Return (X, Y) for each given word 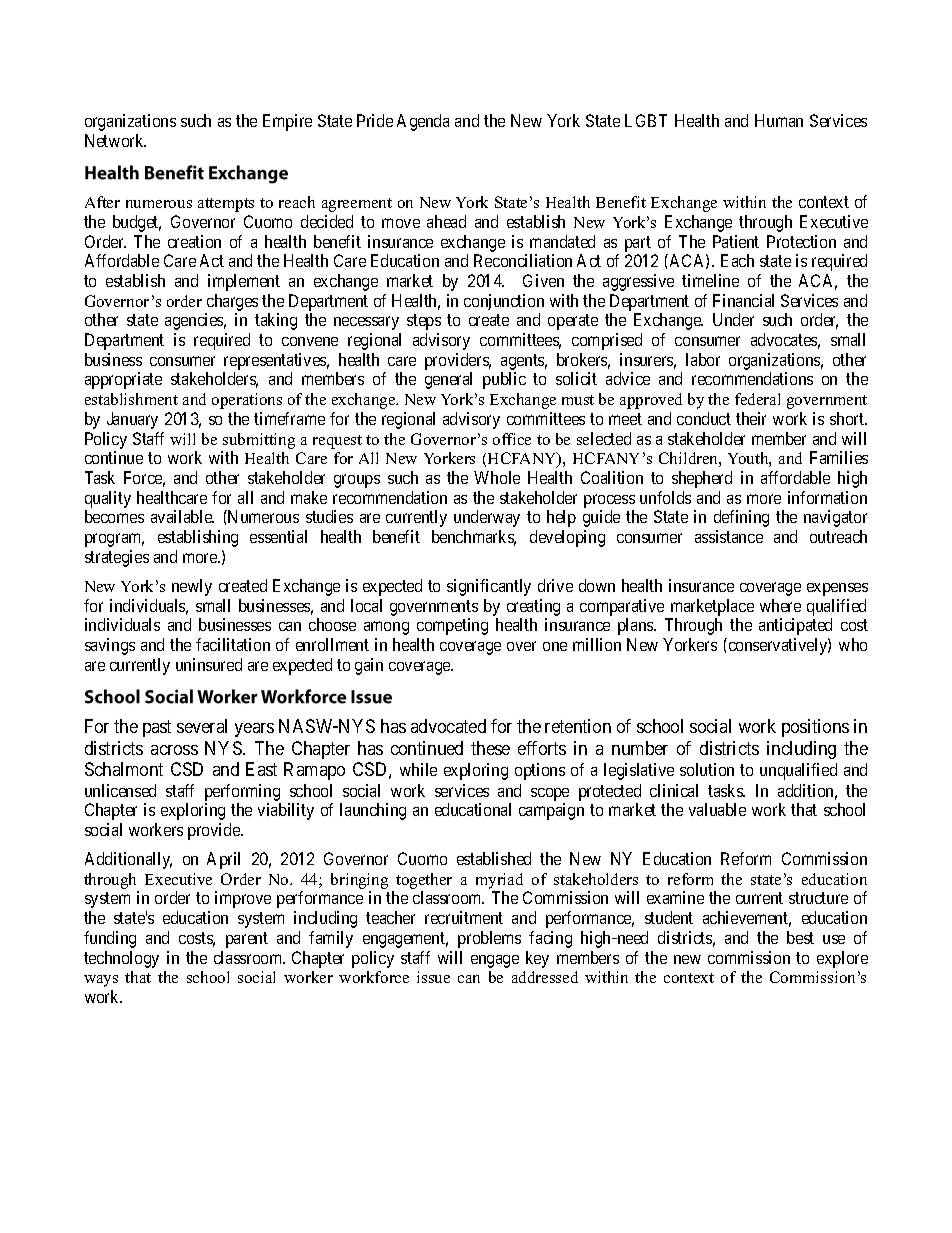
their (751, 418)
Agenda (423, 122)
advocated (448, 726)
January (132, 420)
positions (815, 728)
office (512, 439)
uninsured (209, 664)
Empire (287, 122)
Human (779, 120)
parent (247, 940)
